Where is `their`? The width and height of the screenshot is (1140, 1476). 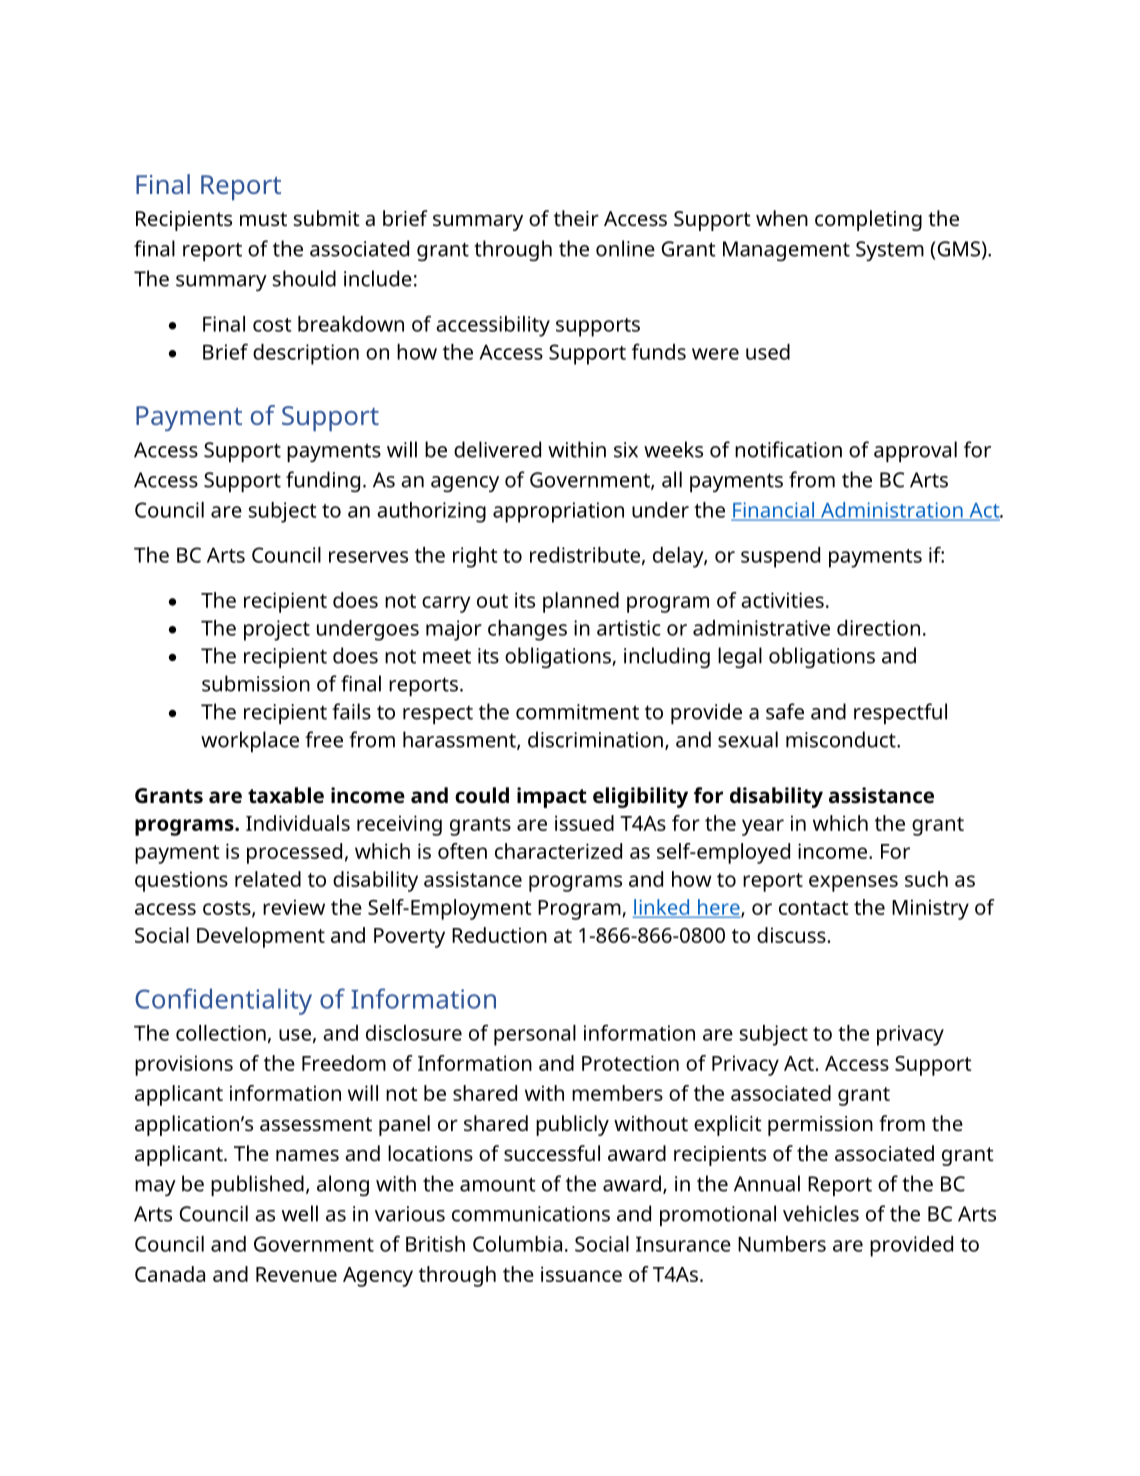 their is located at coordinates (576, 218).
